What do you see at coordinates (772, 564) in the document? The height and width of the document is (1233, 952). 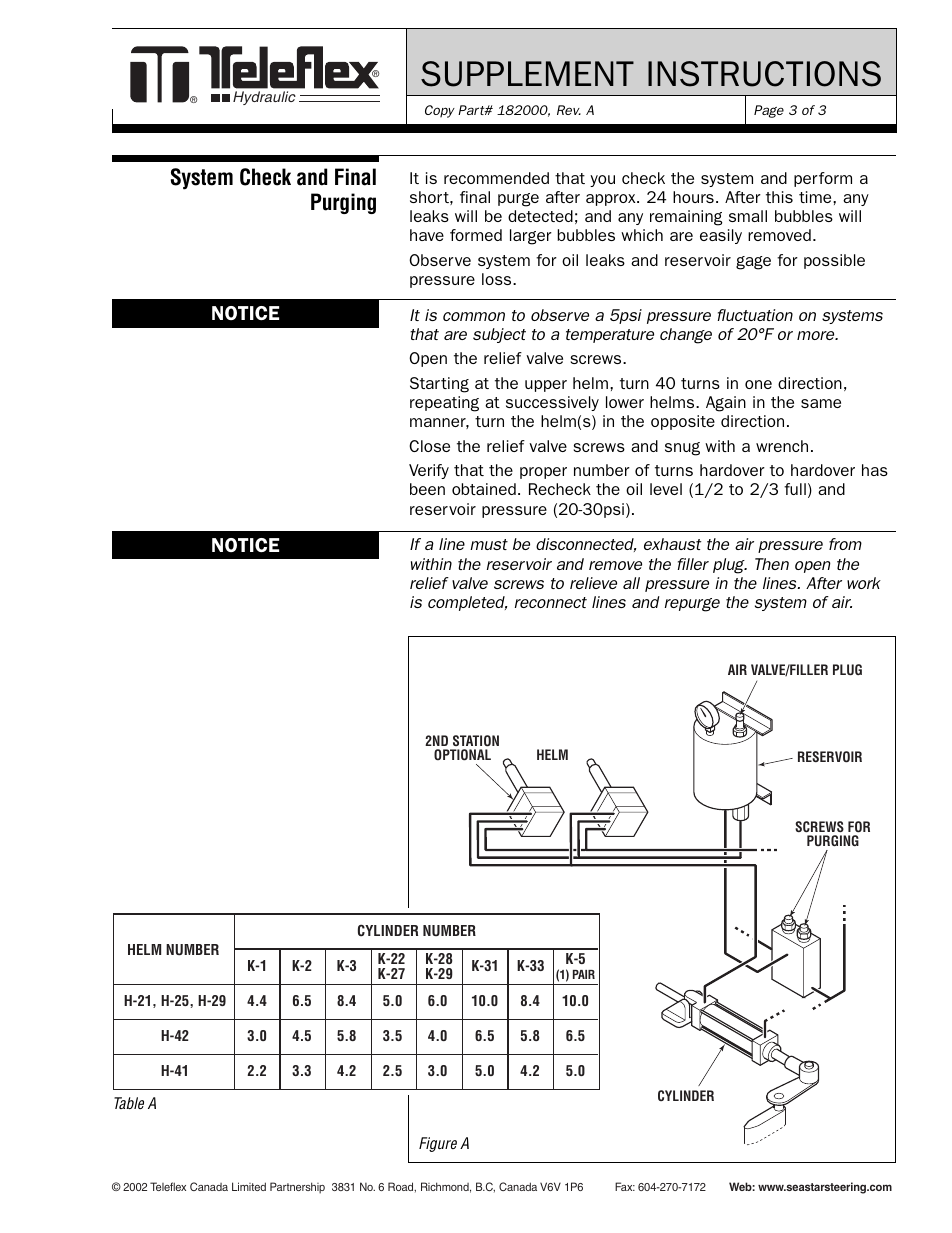 I see `Then` at bounding box center [772, 564].
